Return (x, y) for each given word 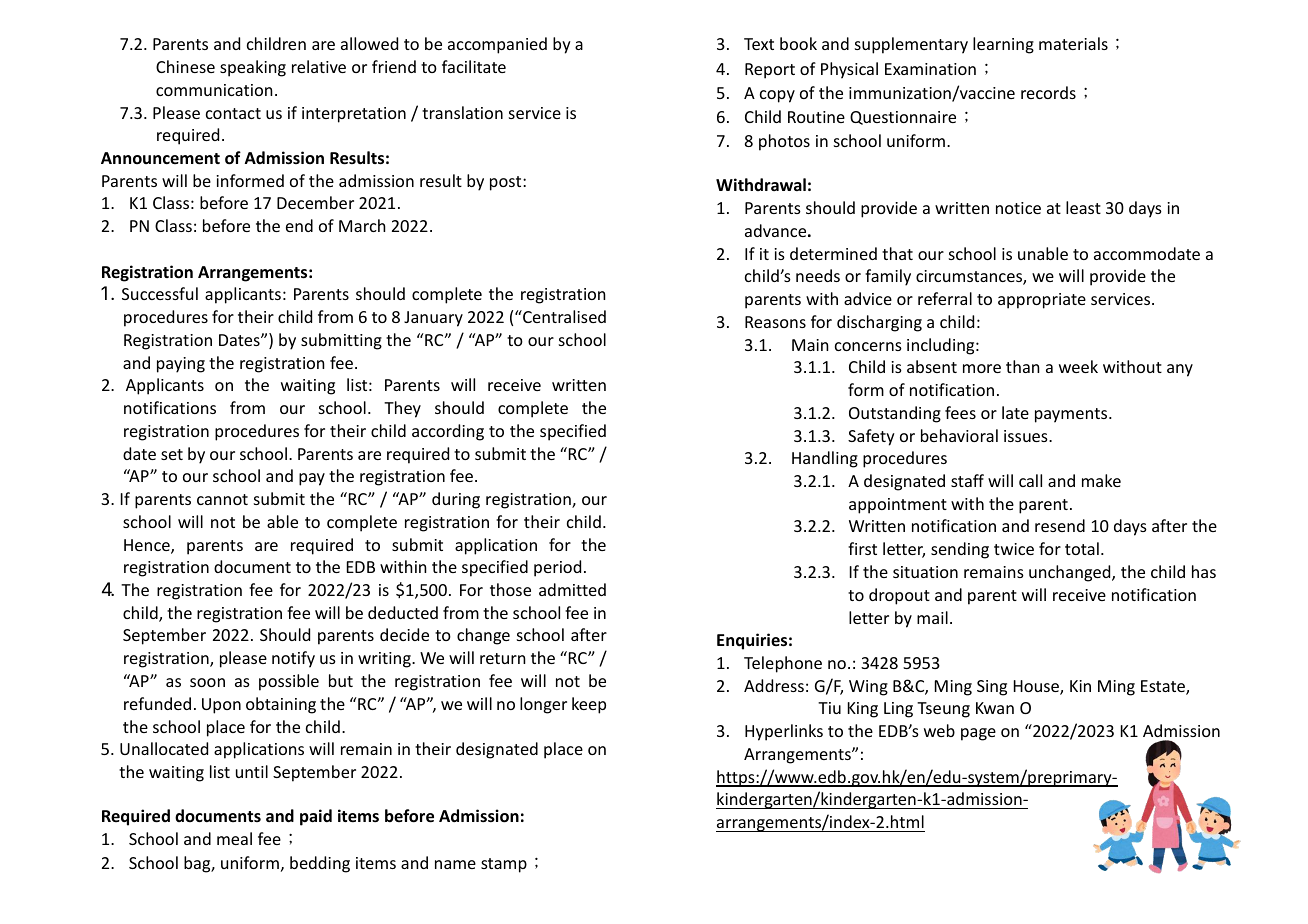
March (362, 225)
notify (293, 659)
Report (770, 71)
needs (818, 275)
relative (319, 66)
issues (1027, 436)
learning (1003, 45)
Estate (1164, 687)
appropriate (1042, 301)
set (172, 454)
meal (234, 838)
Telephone (783, 664)
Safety (871, 437)
